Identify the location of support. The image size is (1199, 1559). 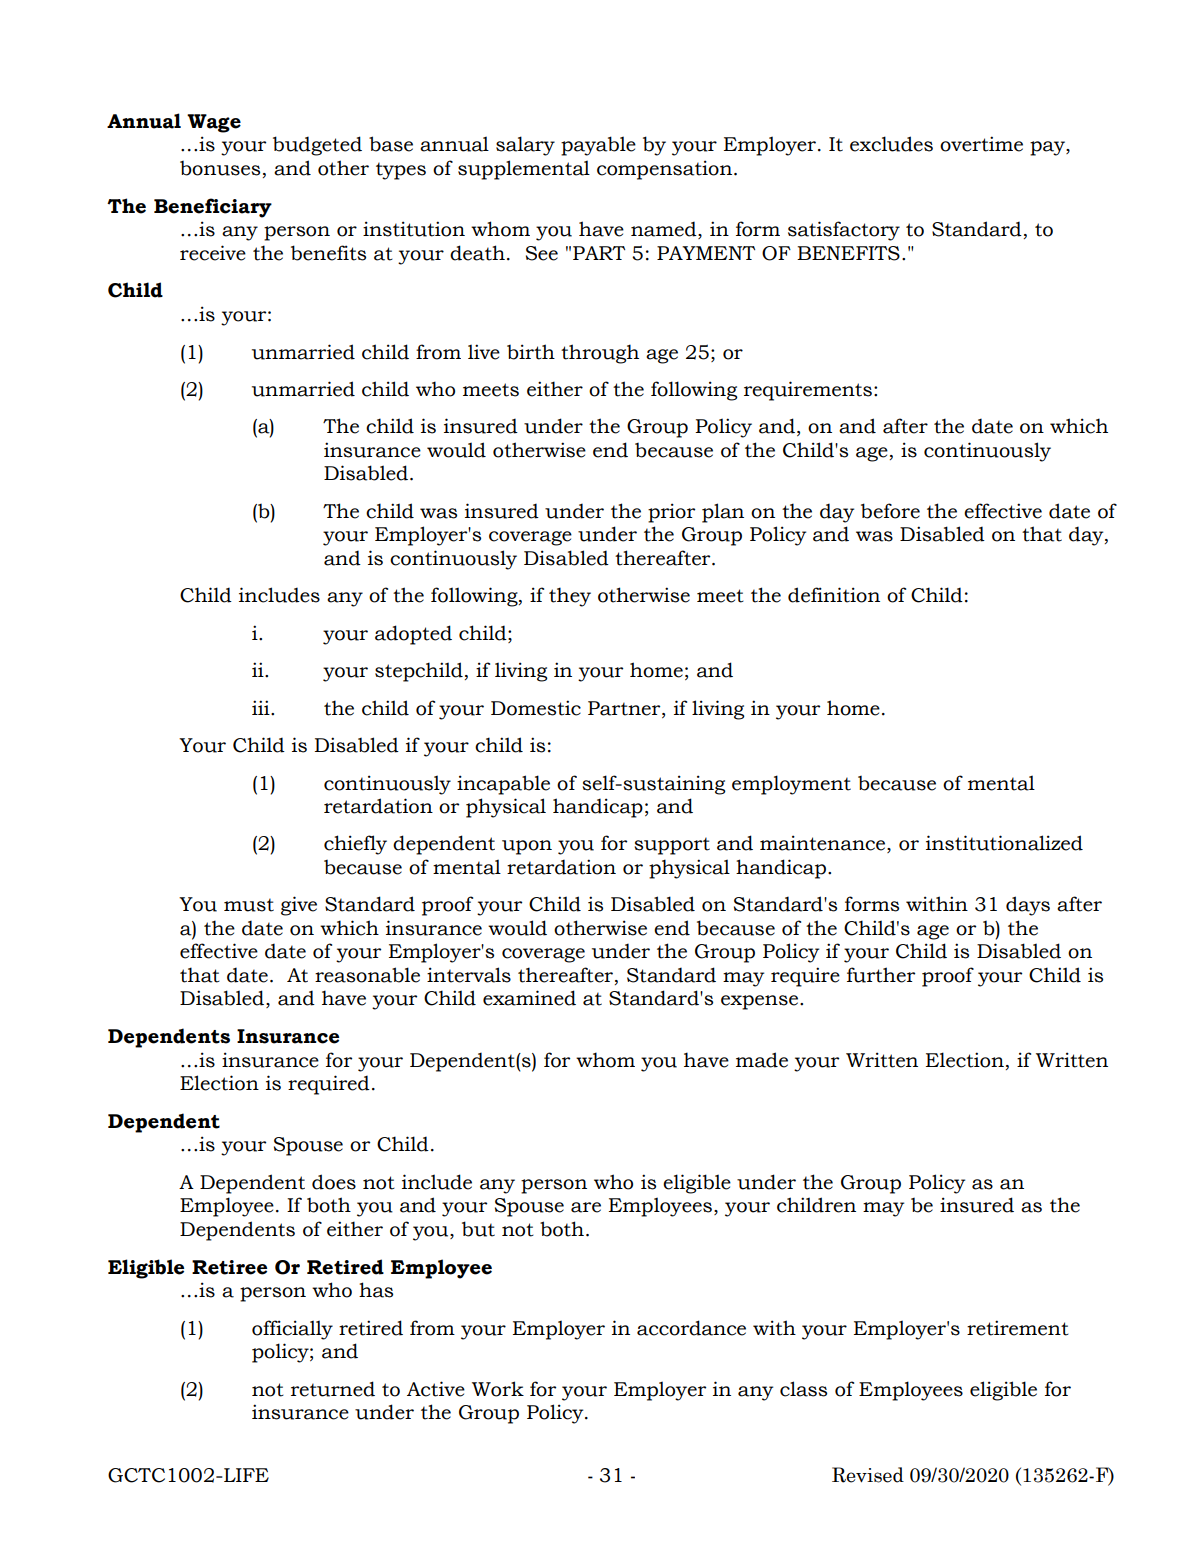
(672, 846).
